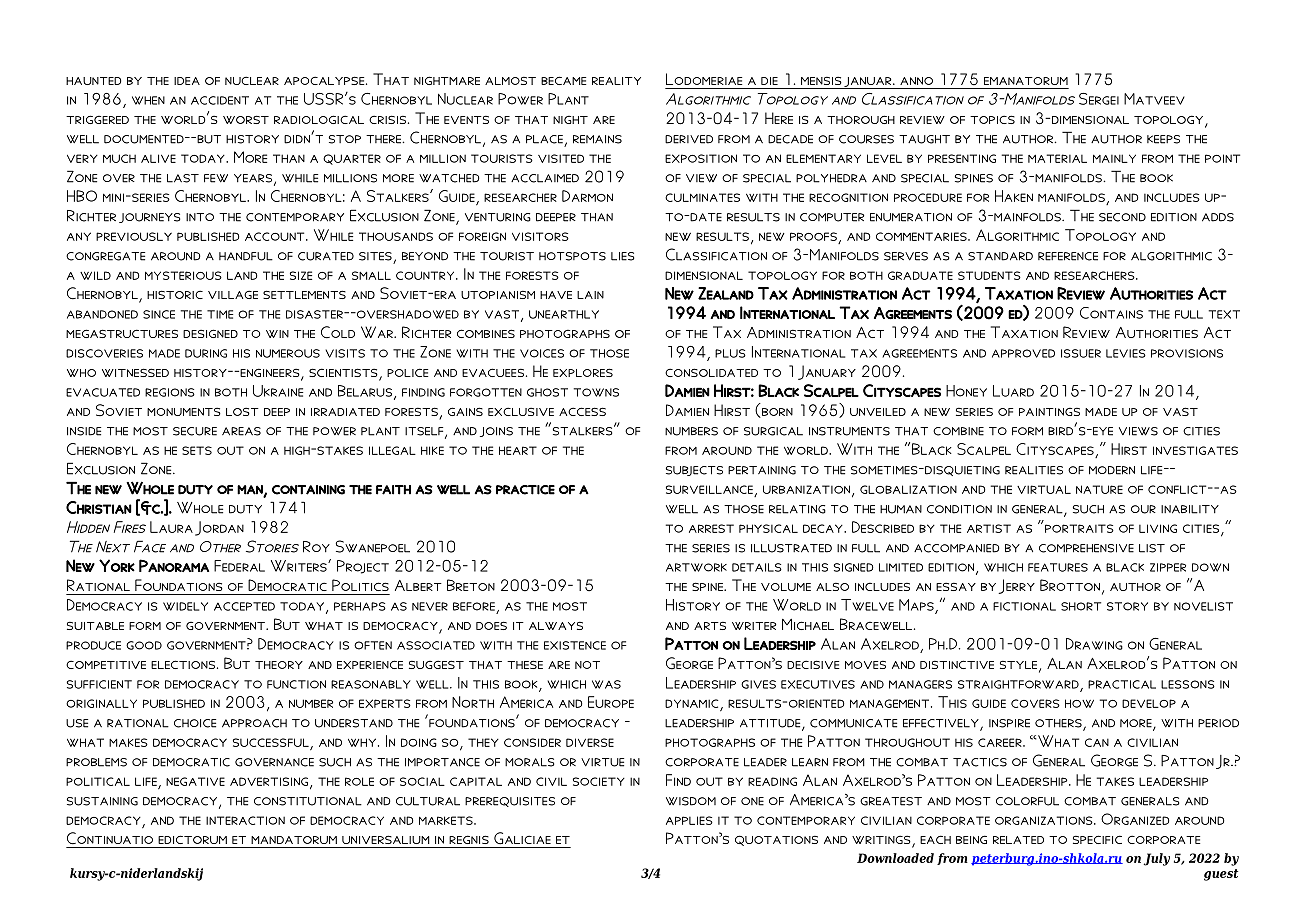 This screenshot has width=1308, height=924. Describe the element at coordinates (1112, 470) in the screenshot. I see `modern` at that location.
